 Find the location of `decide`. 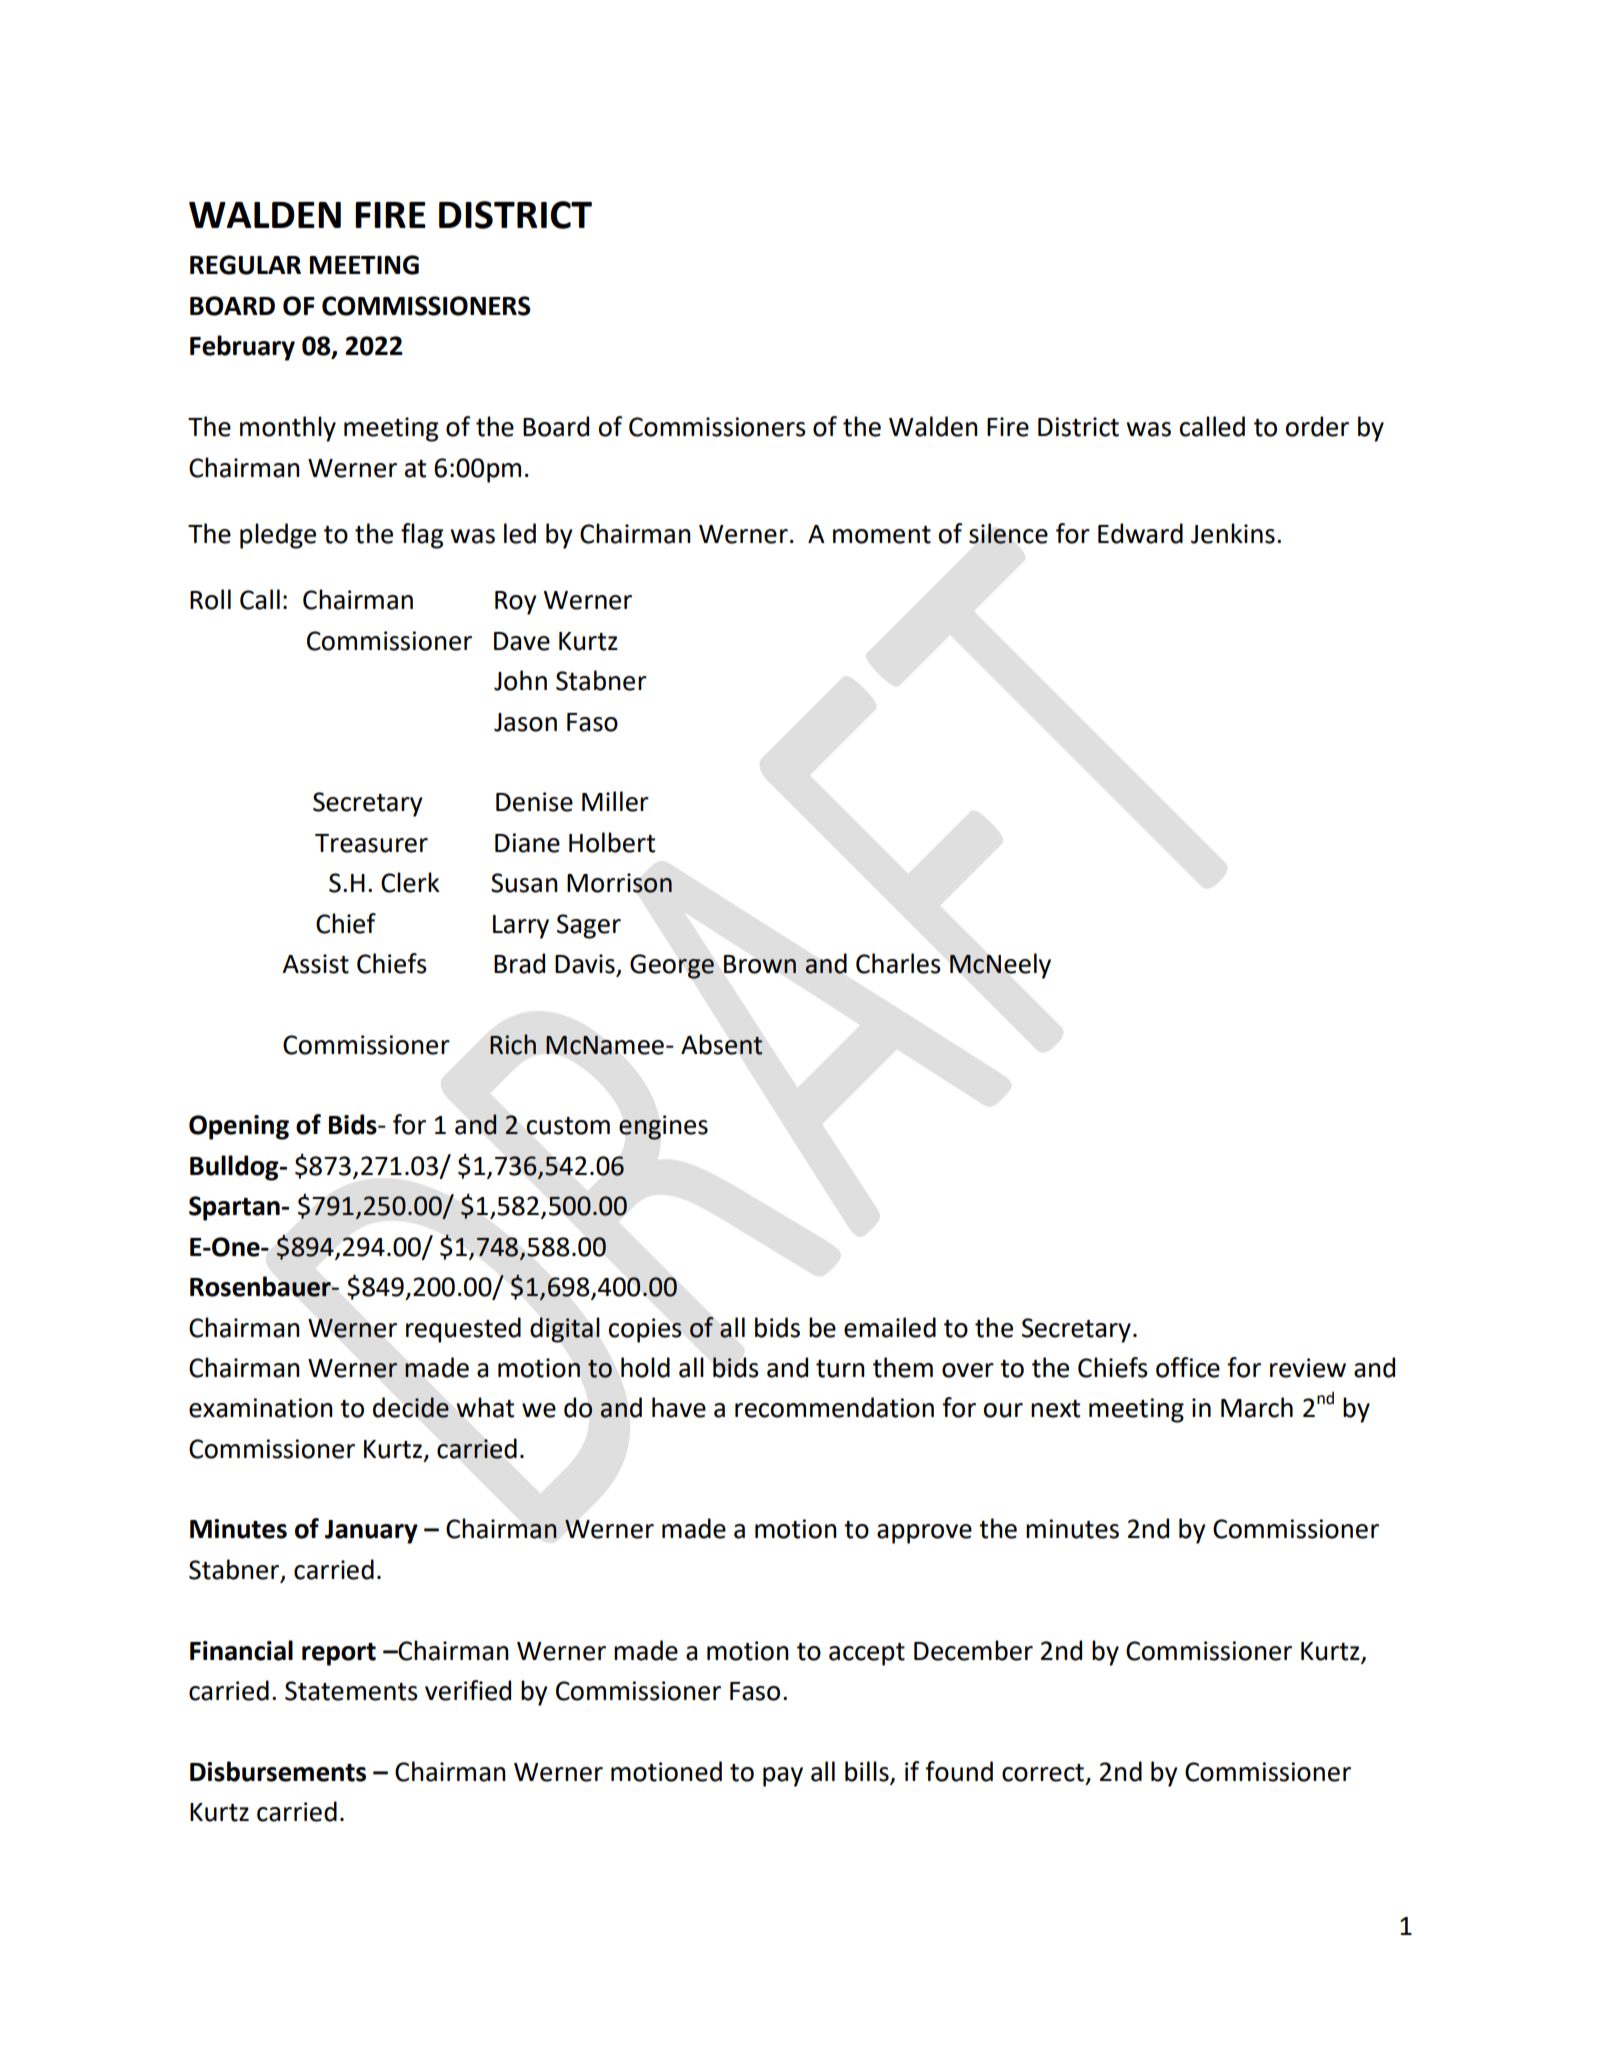

decide is located at coordinates (411, 1407).
